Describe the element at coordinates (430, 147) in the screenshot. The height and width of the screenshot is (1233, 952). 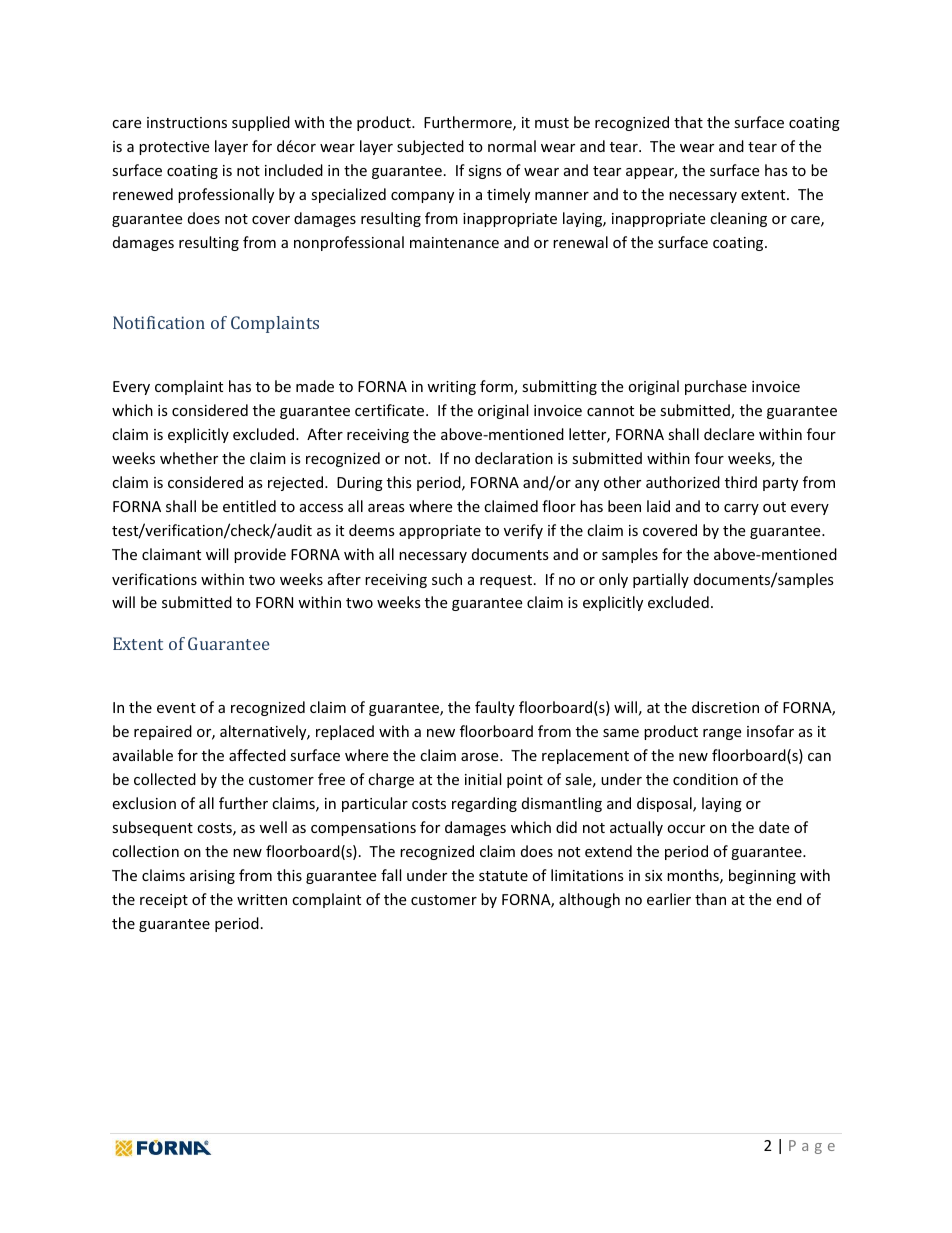
I see `subjected` at that location.
